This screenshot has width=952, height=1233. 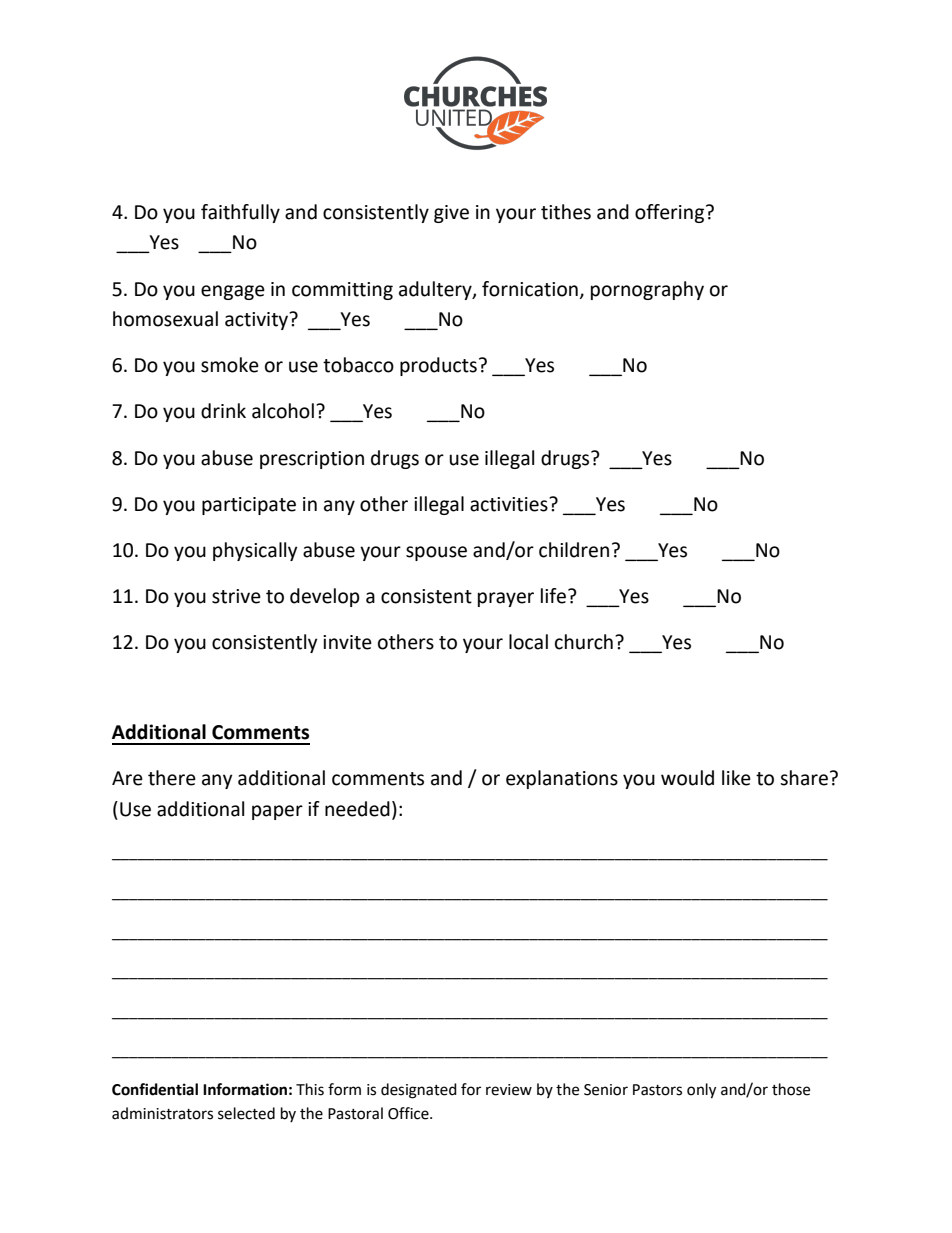 What do you see at coordinates (574, 550) in the screenshot?
I see `children` at bounding box center [574, 550].
